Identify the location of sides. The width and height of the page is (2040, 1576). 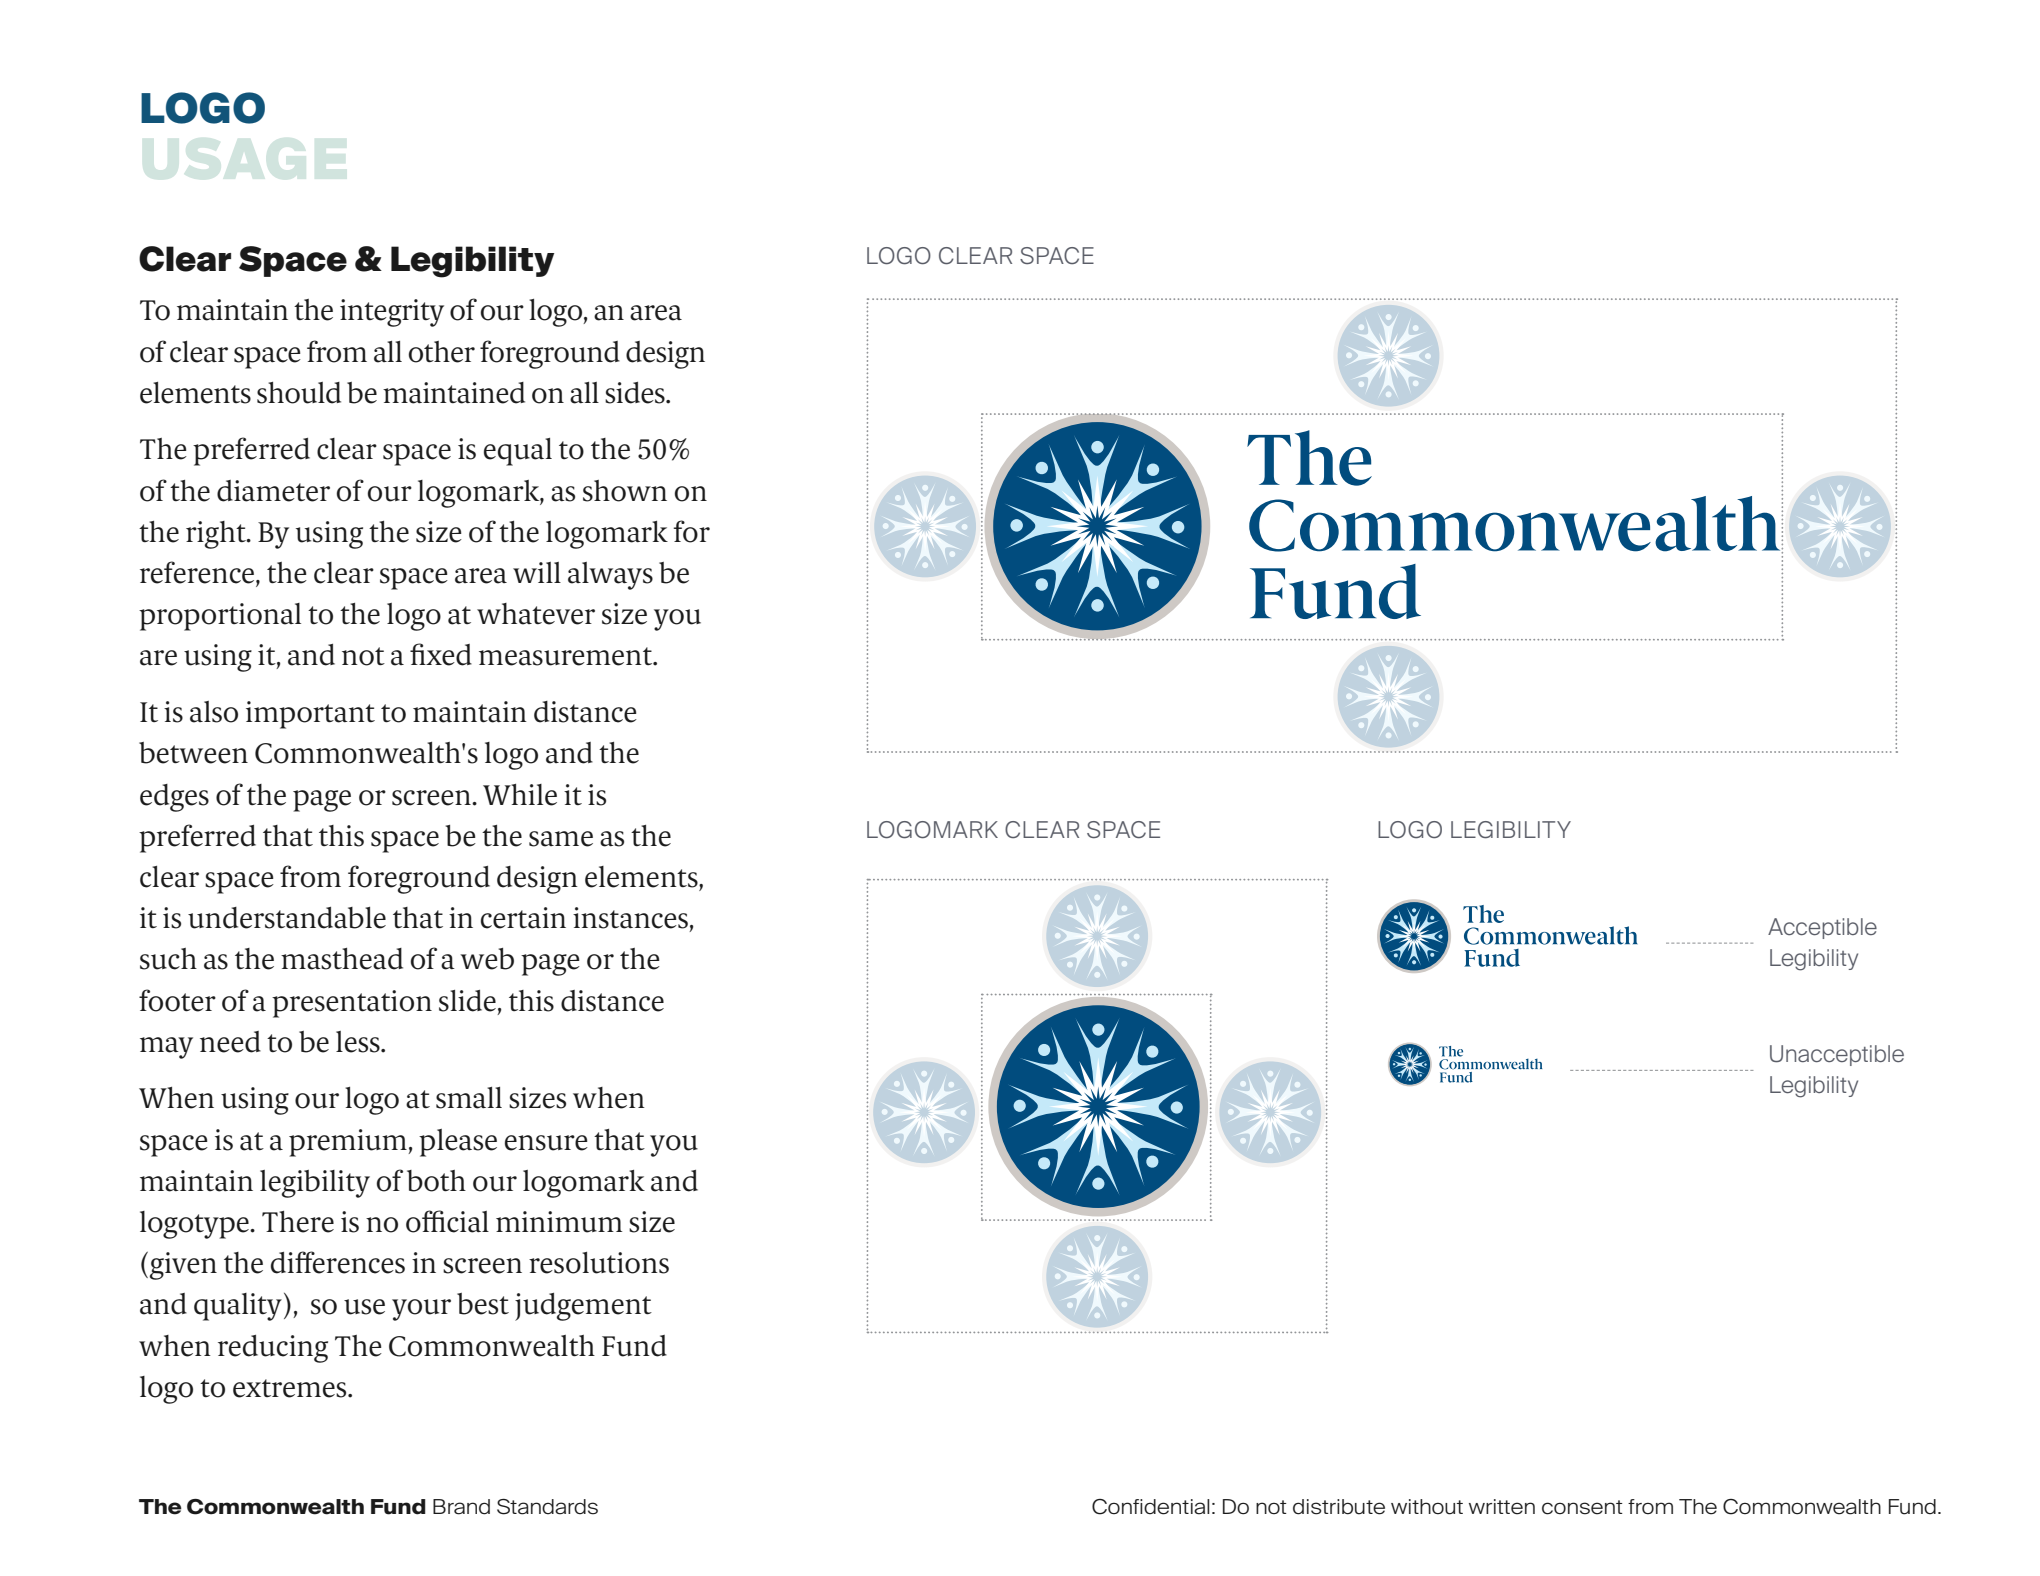
(636, 393).
